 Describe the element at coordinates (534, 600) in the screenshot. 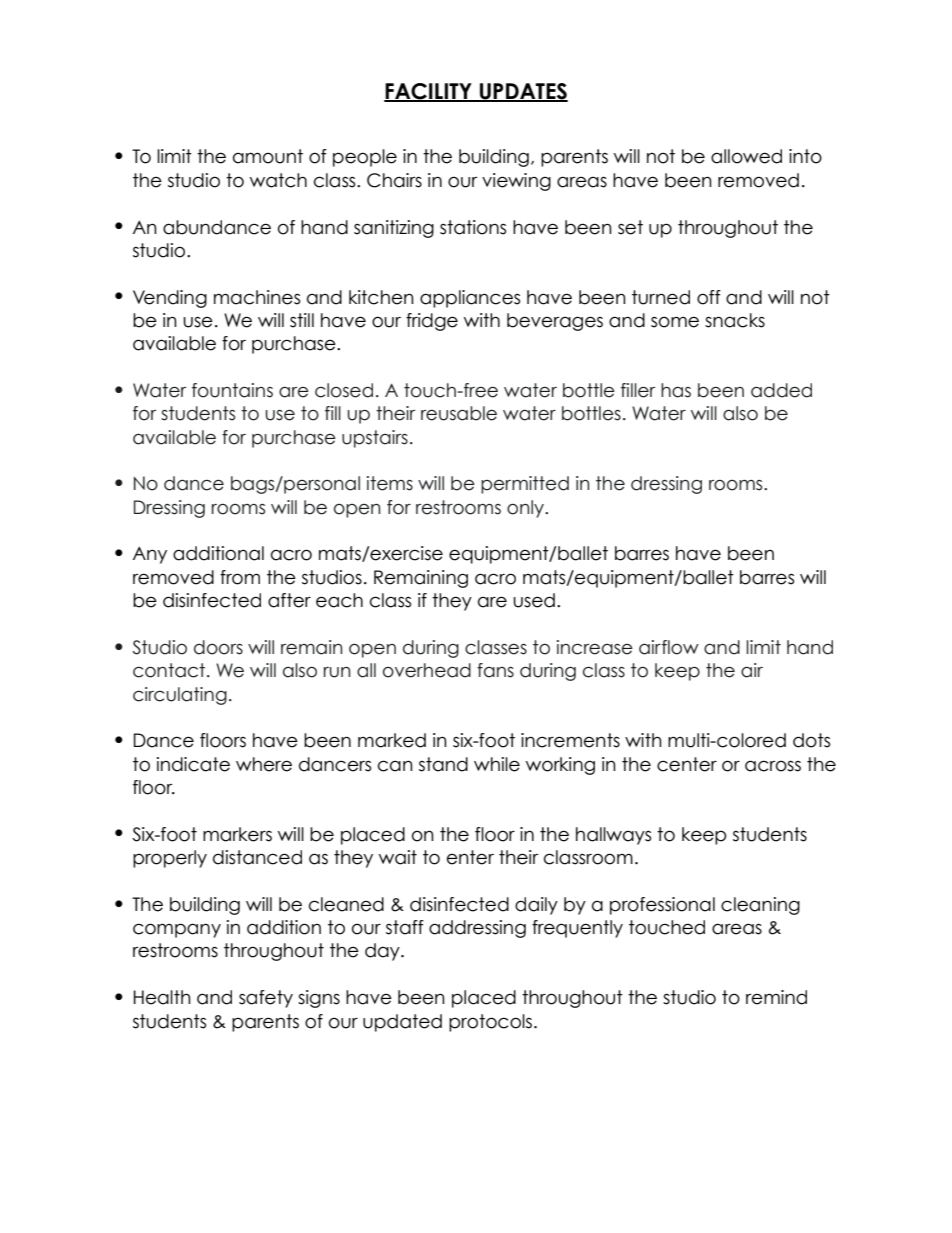

I see `used` at that location.
